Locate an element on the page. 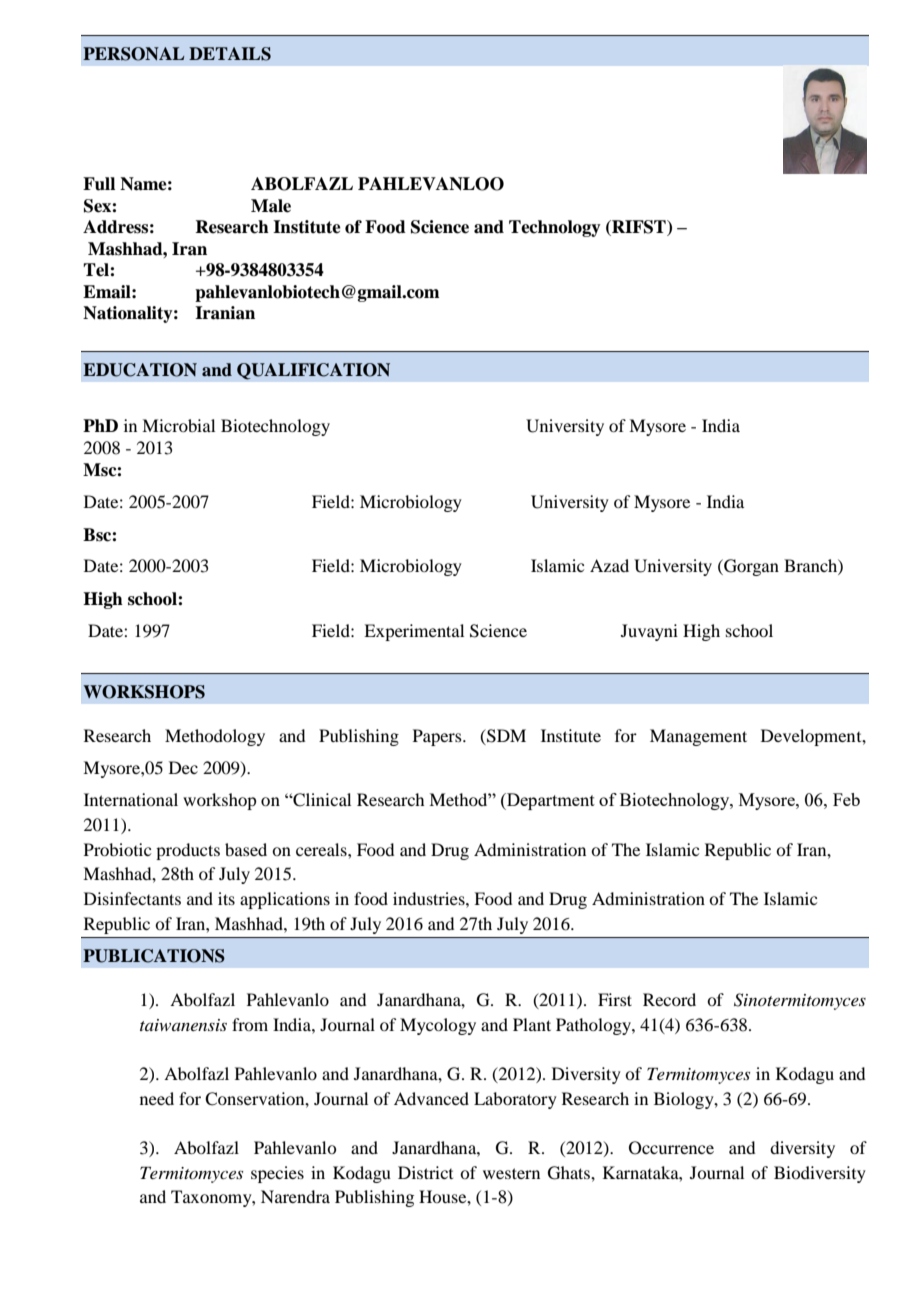  Management is located at coordinates (698, 737).
